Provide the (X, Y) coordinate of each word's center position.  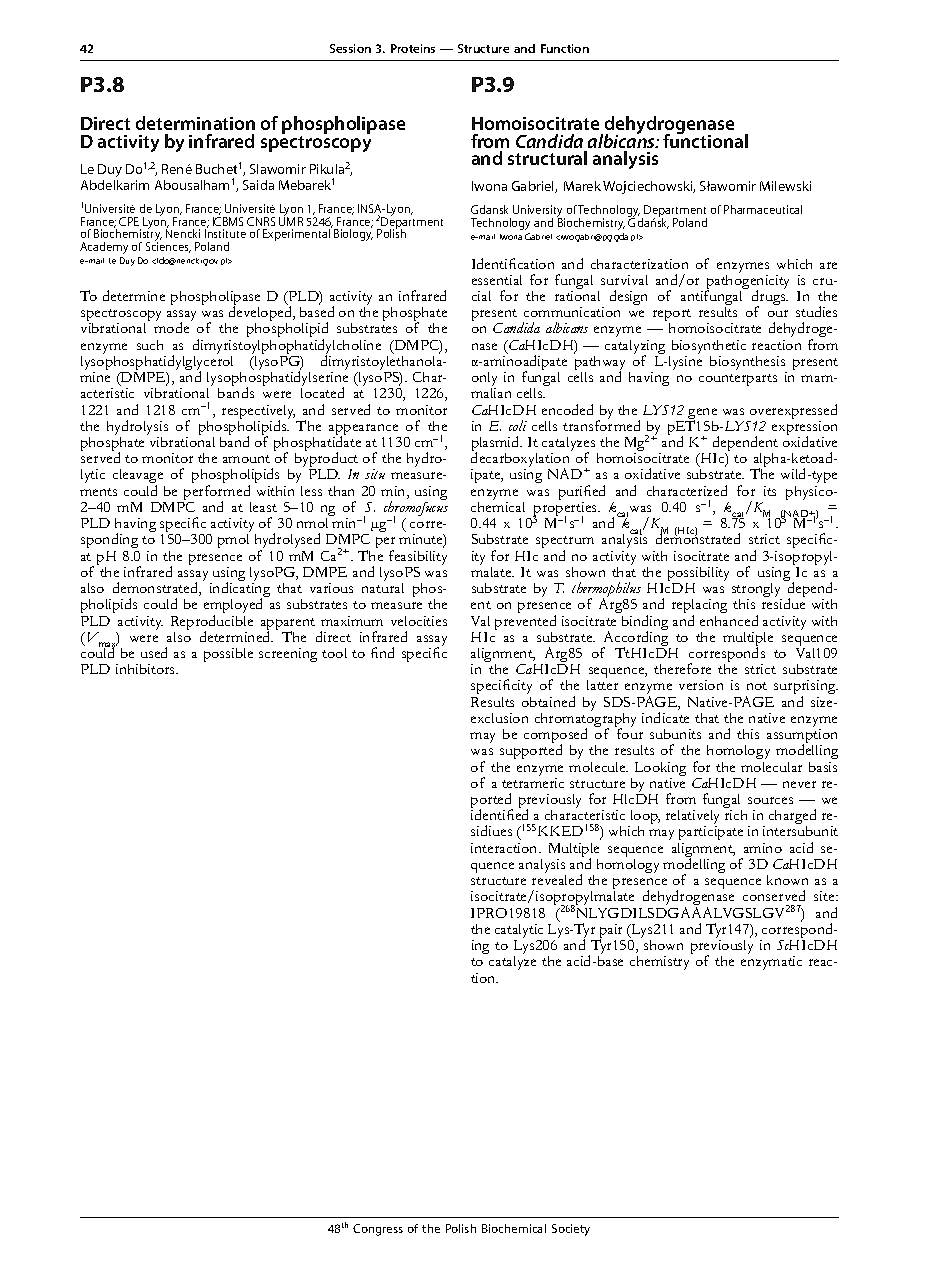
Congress (378, 1230)
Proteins (413, 48)
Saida (258, 185)
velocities (419, 621)
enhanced (729, 620)
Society (571, 1230)
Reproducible (212, 624)
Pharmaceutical (763, 209)
